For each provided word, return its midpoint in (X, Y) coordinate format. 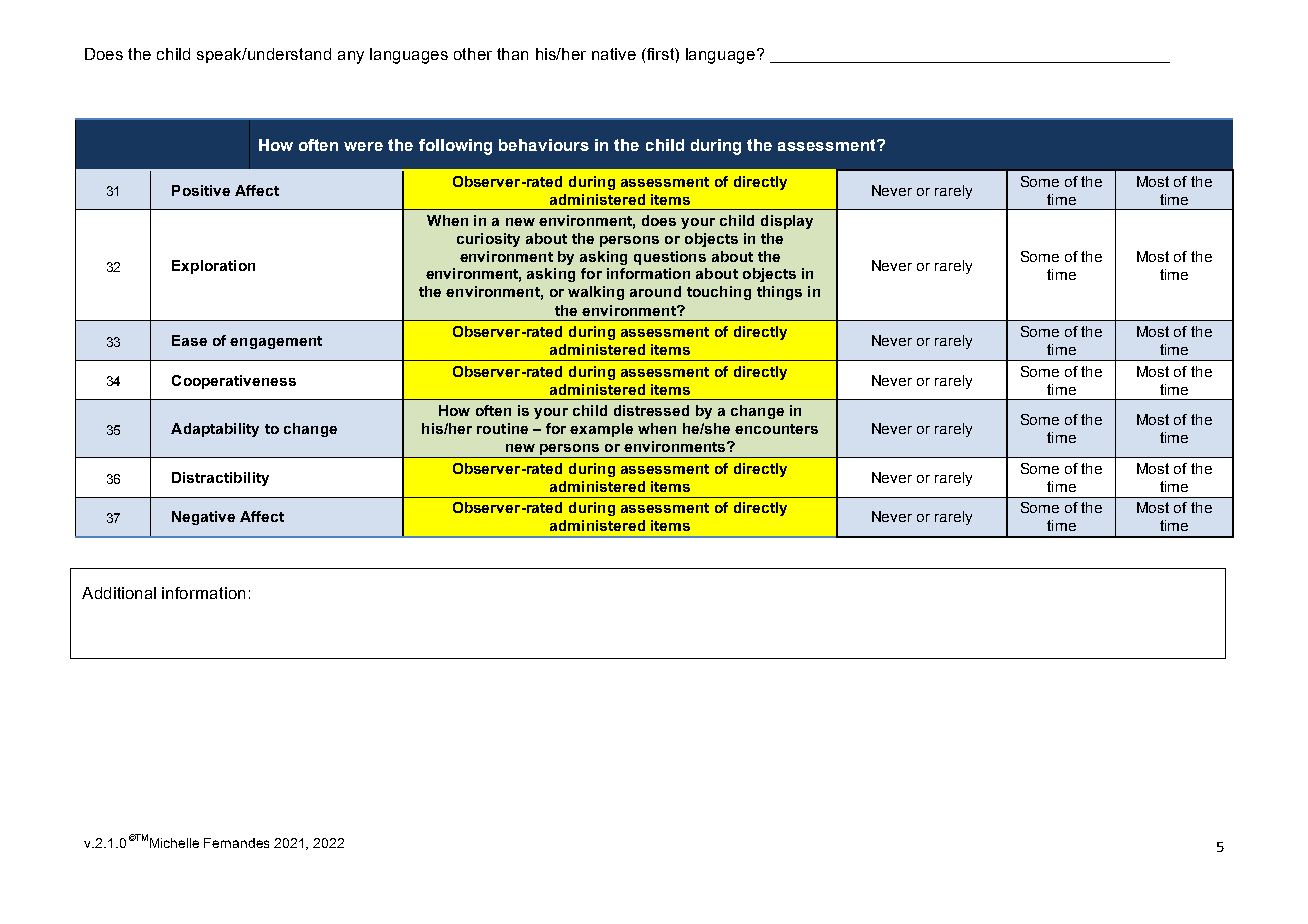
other (473, 54)
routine (502, 428)
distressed (651, 410)
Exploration (213, 267)
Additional (119, 593)
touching (719, 293)
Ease (189, 340)
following (455, 147)
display (787, 222)
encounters (776, 429)
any (351, 57)
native (614, 54)
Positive (201, 190)
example (601, 430)
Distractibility (220, 479)
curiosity (488, 240)
